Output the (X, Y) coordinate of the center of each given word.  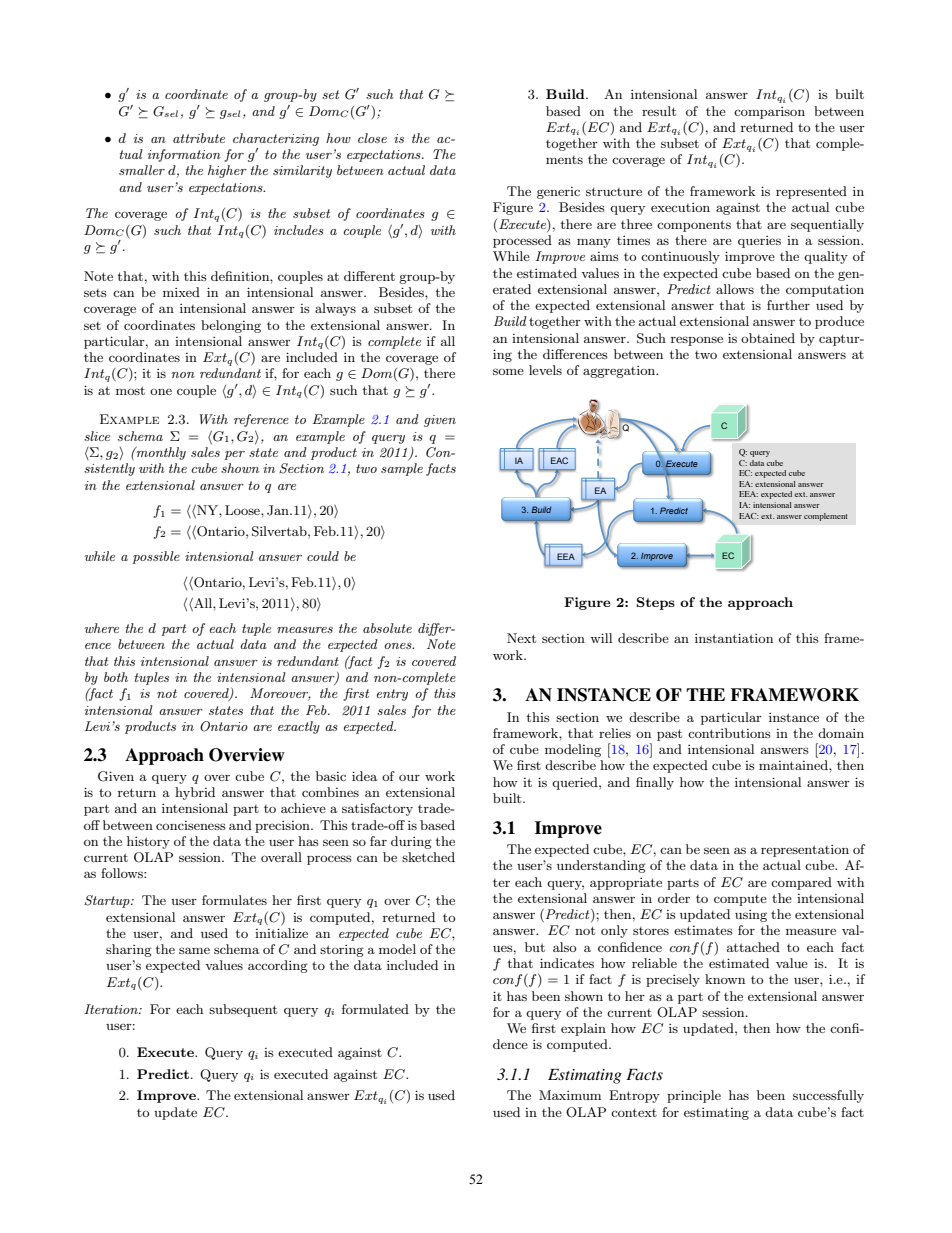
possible (156, 557)
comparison (769, 113)
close (372, 138)
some (508, 371)
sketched (428, 857)
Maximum (570, 1095)
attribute (199, 138)
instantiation (734, 638)
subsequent (243, 1010)
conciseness (191, 825)
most (130, 390)
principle (694, 1096)
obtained (768, 338)
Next (521, 638)
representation (805, 851)
